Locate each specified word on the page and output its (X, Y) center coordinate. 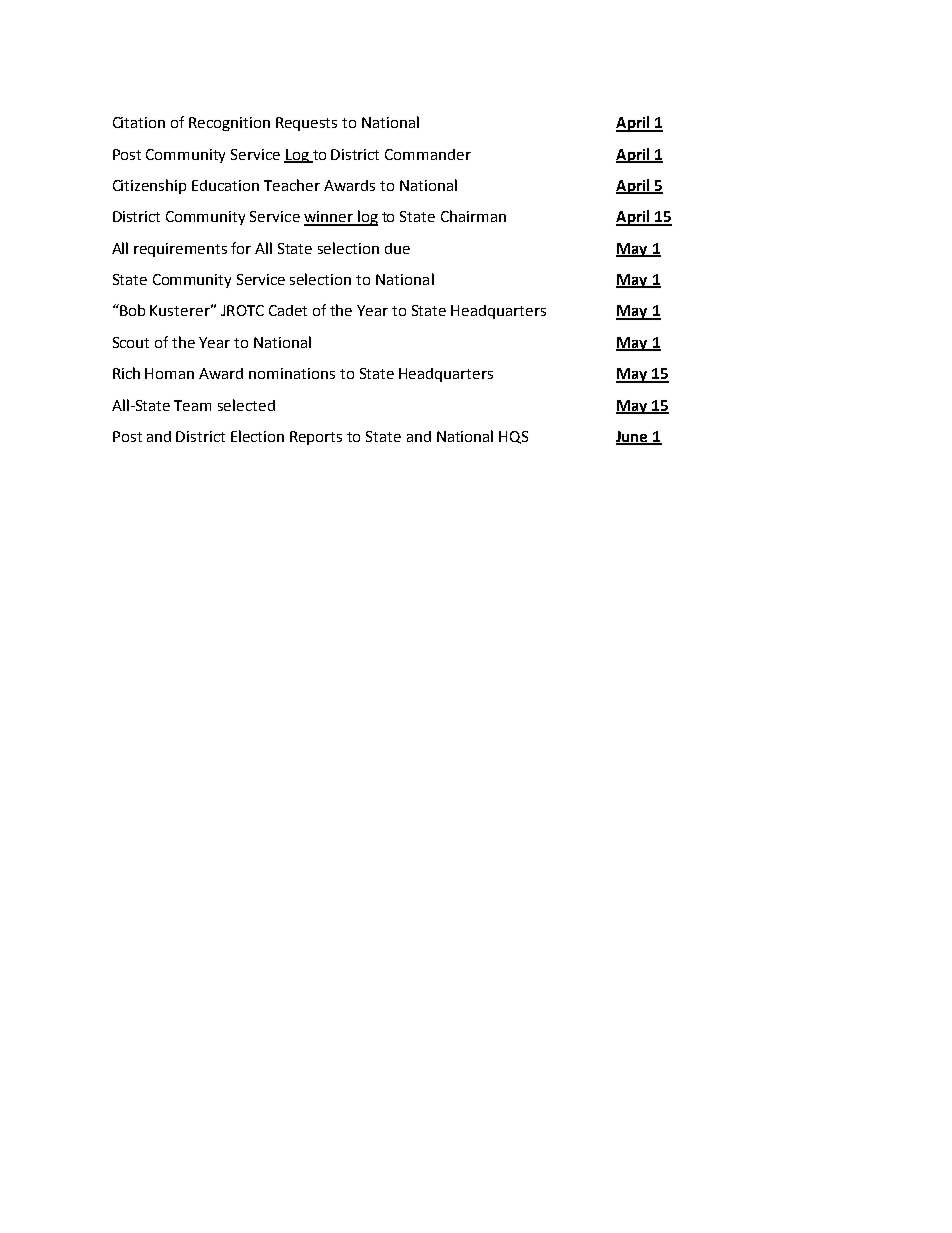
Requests (306, 124)
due (397, 248)
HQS (513, 437)
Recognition (229, 124)
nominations (292, 373)
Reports (316, 438)
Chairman (473, 216)
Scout (131, 342)
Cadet (288, 310)
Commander (428, 154)
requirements (180, 250)
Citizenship (149, 186)
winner (329, 218)
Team (192, 405)
